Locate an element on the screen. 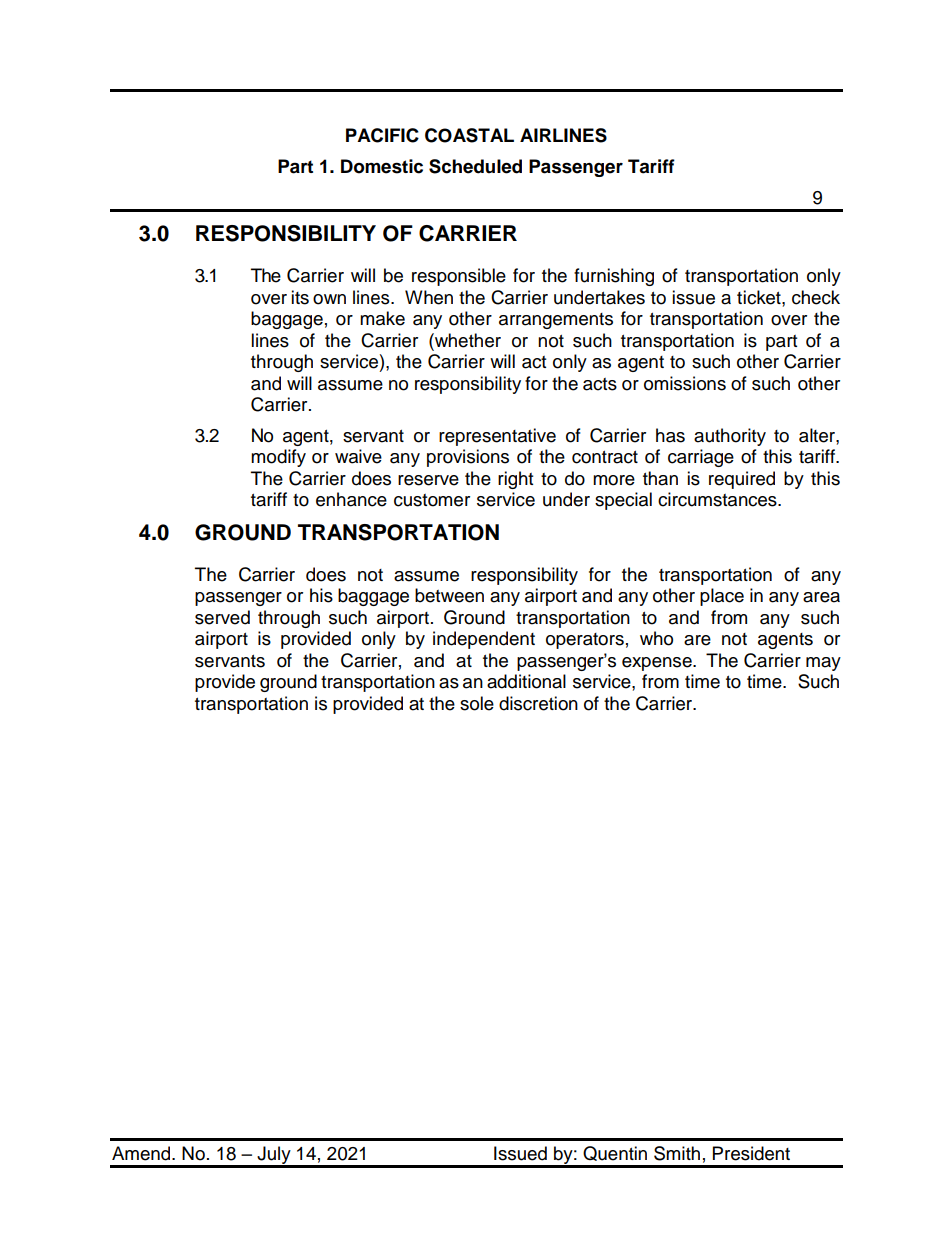 The height and width of the screenshot is (1233, 952). ticket is located at coordinates (760, 297).
